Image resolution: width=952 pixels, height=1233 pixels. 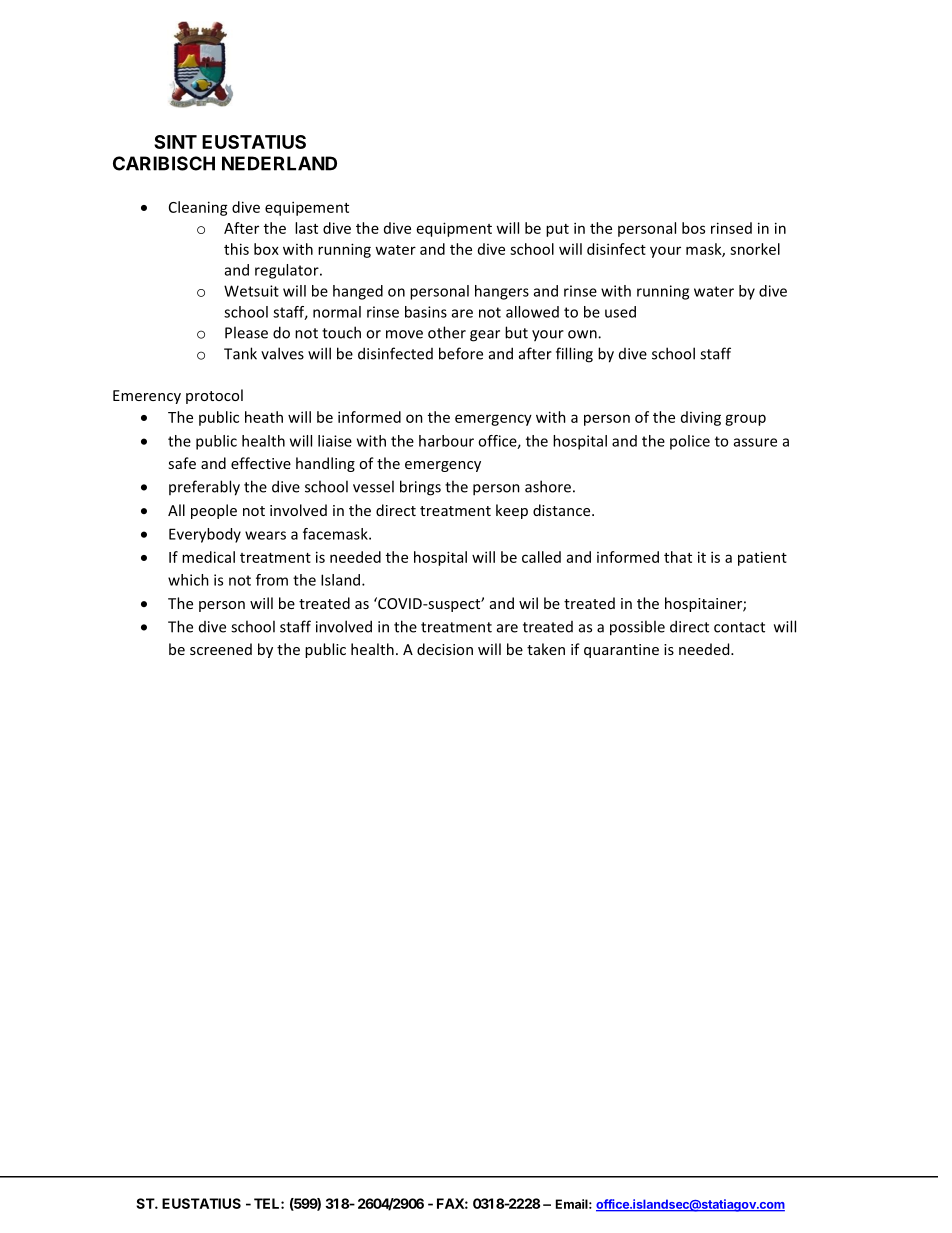 I want to click on protocol, so click(x=214, y=396).
